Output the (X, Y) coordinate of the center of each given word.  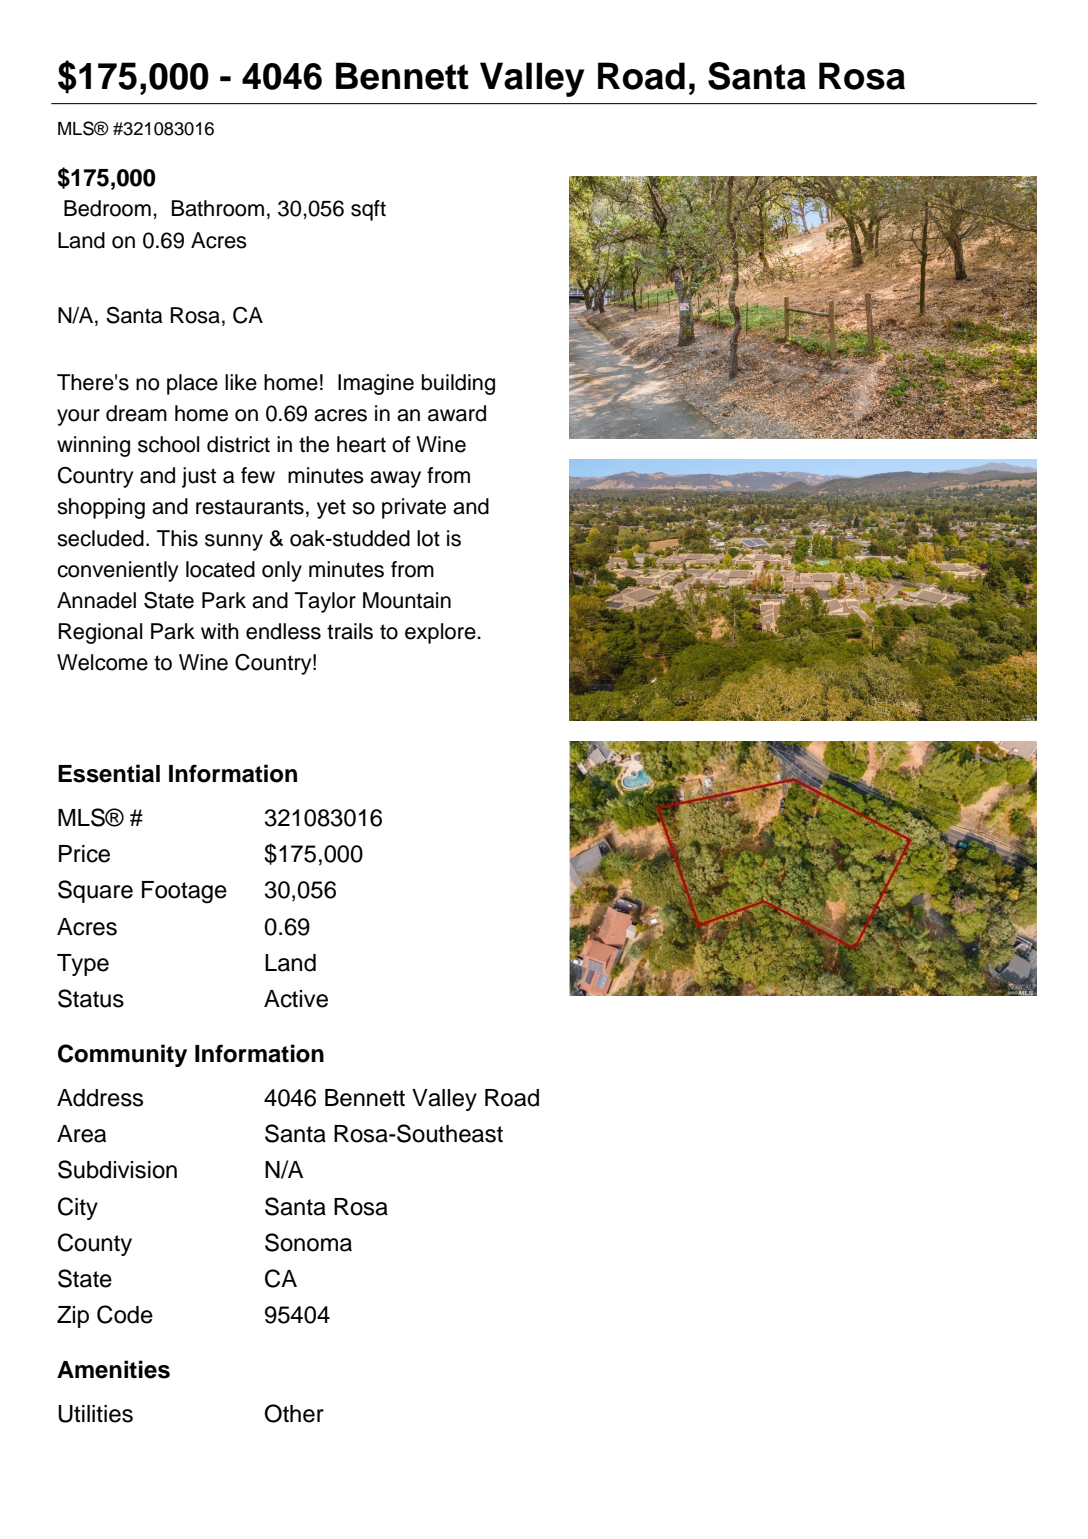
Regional (100, 633)
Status (91, 998)
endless (283, 631)
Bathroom (218, 208)
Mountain (407, 600)
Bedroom (107, 208)
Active (296, 999)
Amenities (113, 1369)
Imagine (376, 384)
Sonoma (308, 1242)
